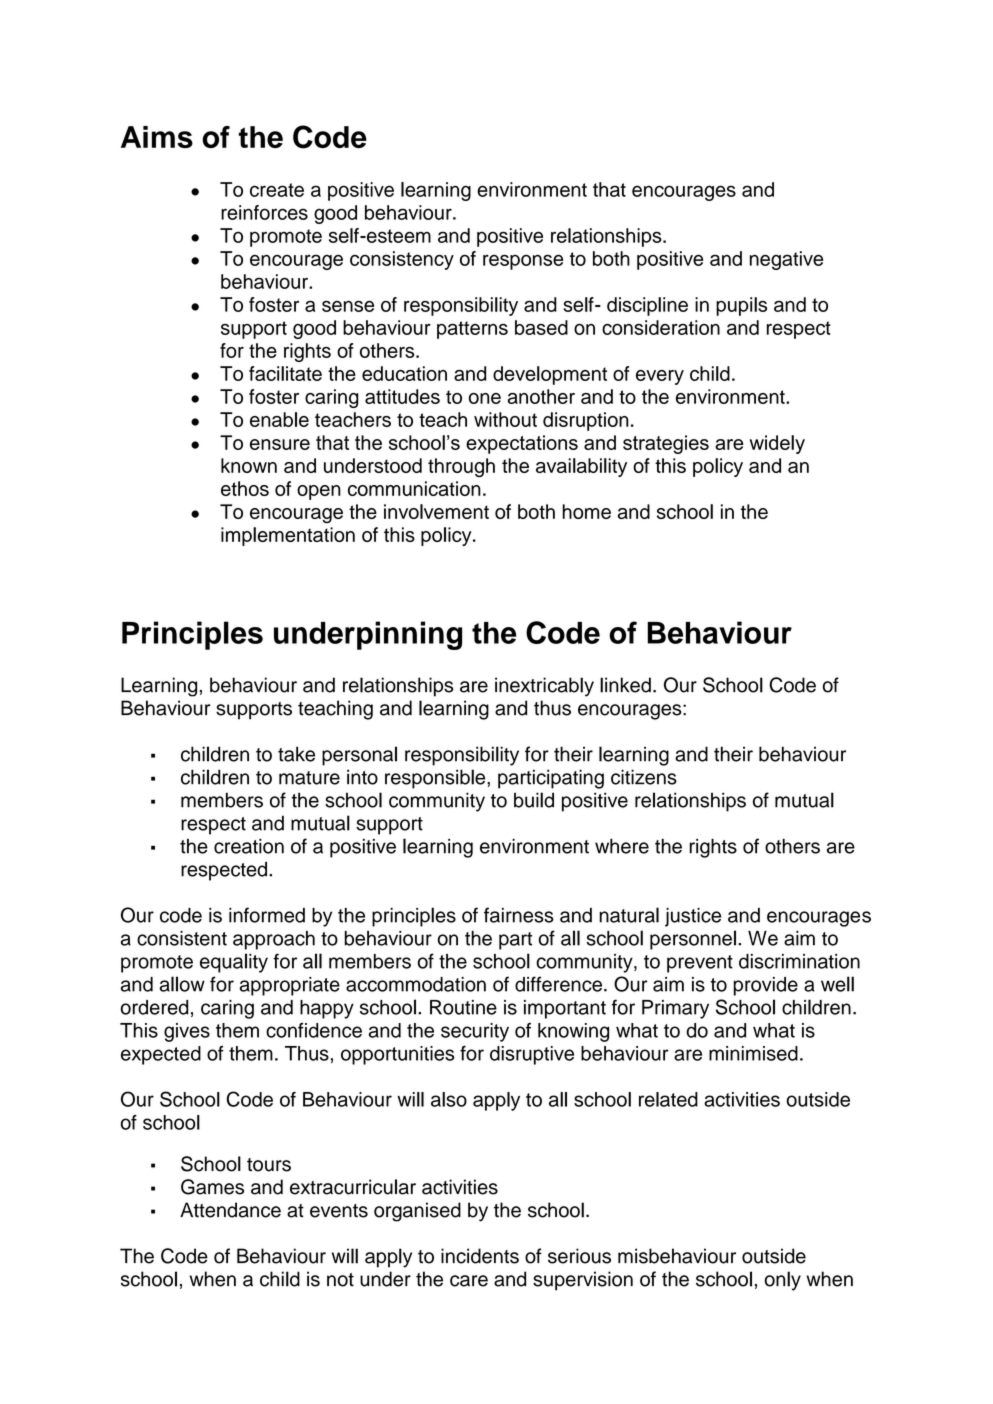 Image resolution: width=993 pixels, height=1404 pixels. What do you see at coordinates (786, 260) in the screenshot?
I see `negative` at bounding box center [786, 260].
